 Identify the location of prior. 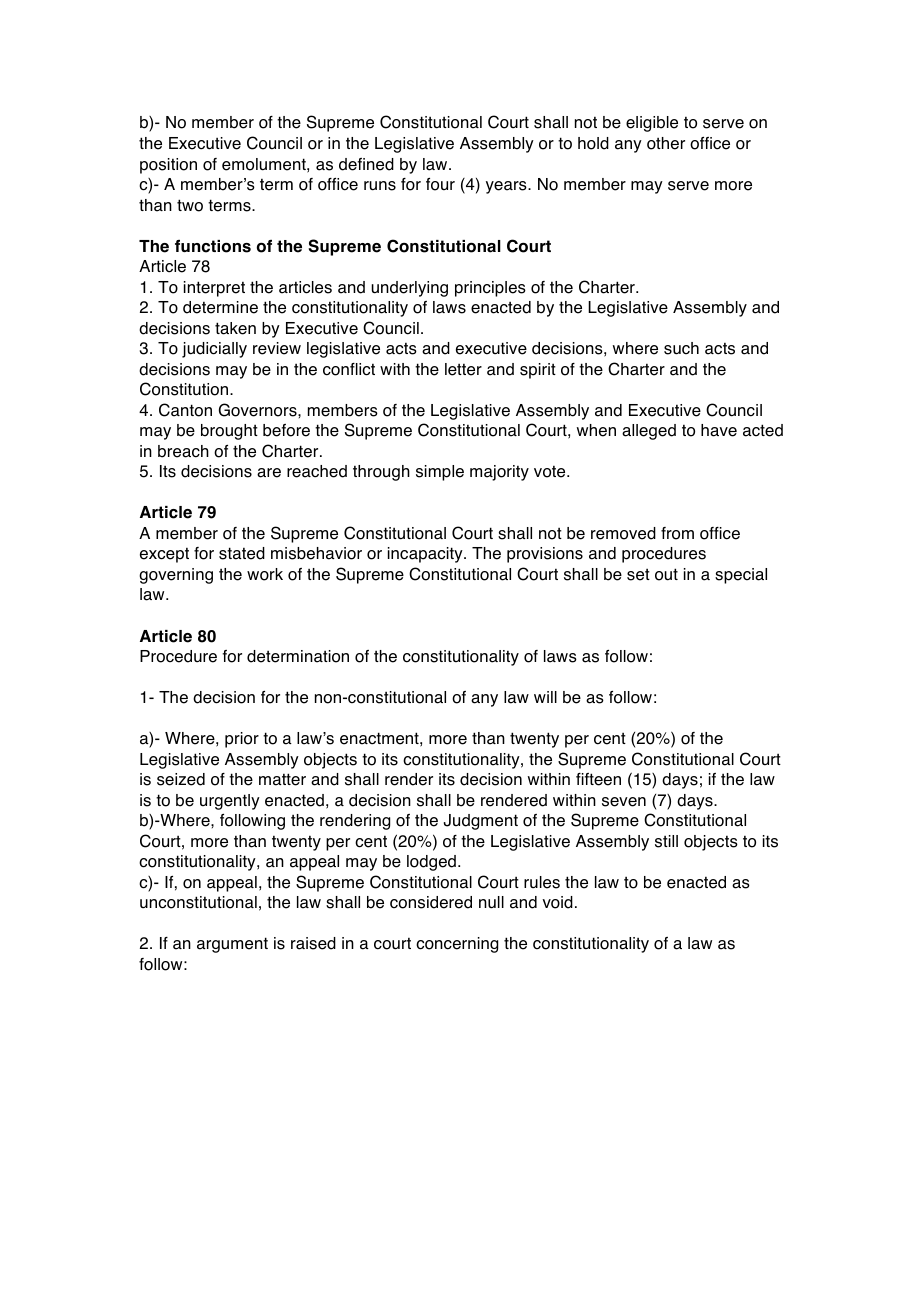
(242, 740).
